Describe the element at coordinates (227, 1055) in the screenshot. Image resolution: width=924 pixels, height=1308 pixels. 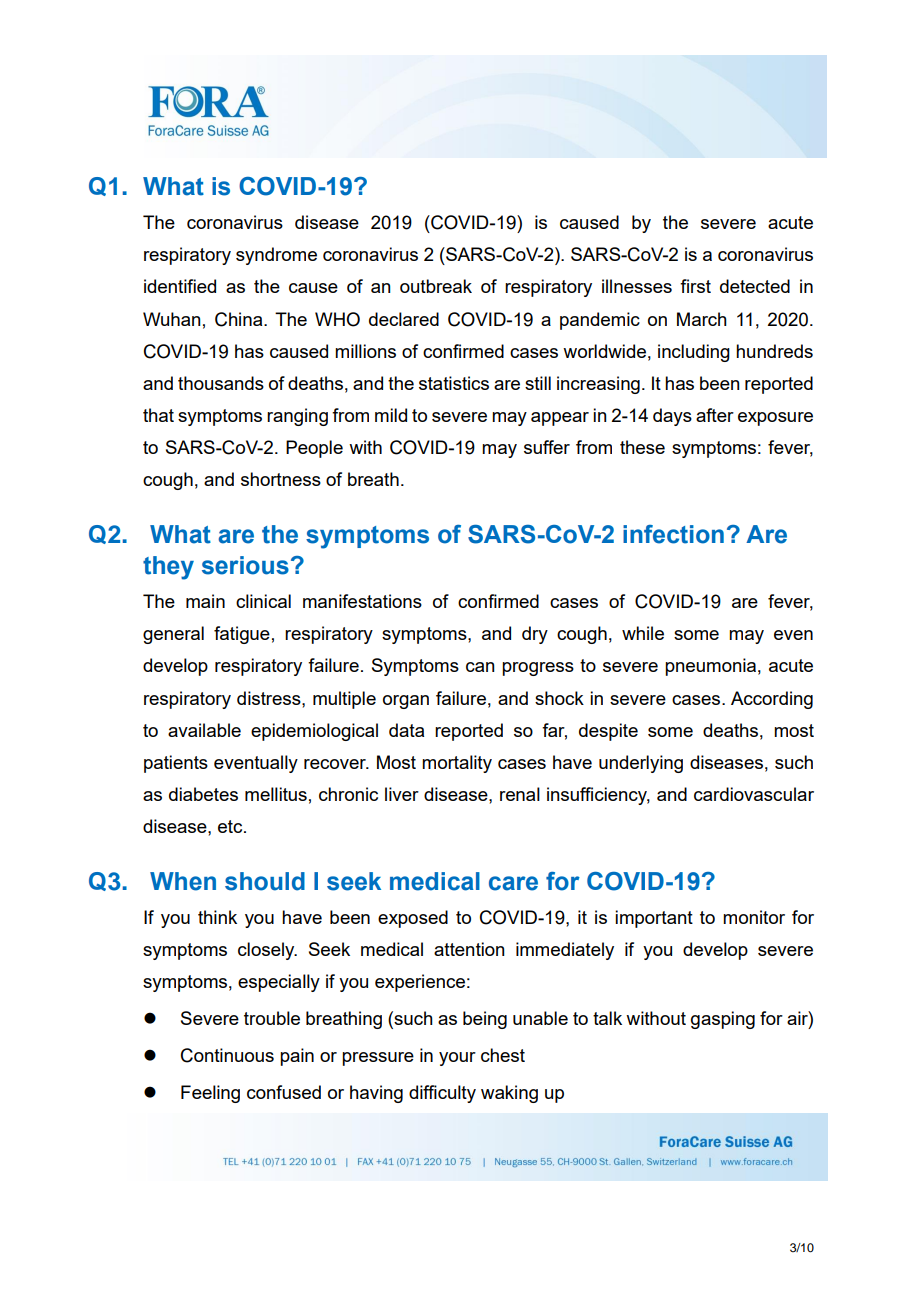
I see `Continuous` at that location.
